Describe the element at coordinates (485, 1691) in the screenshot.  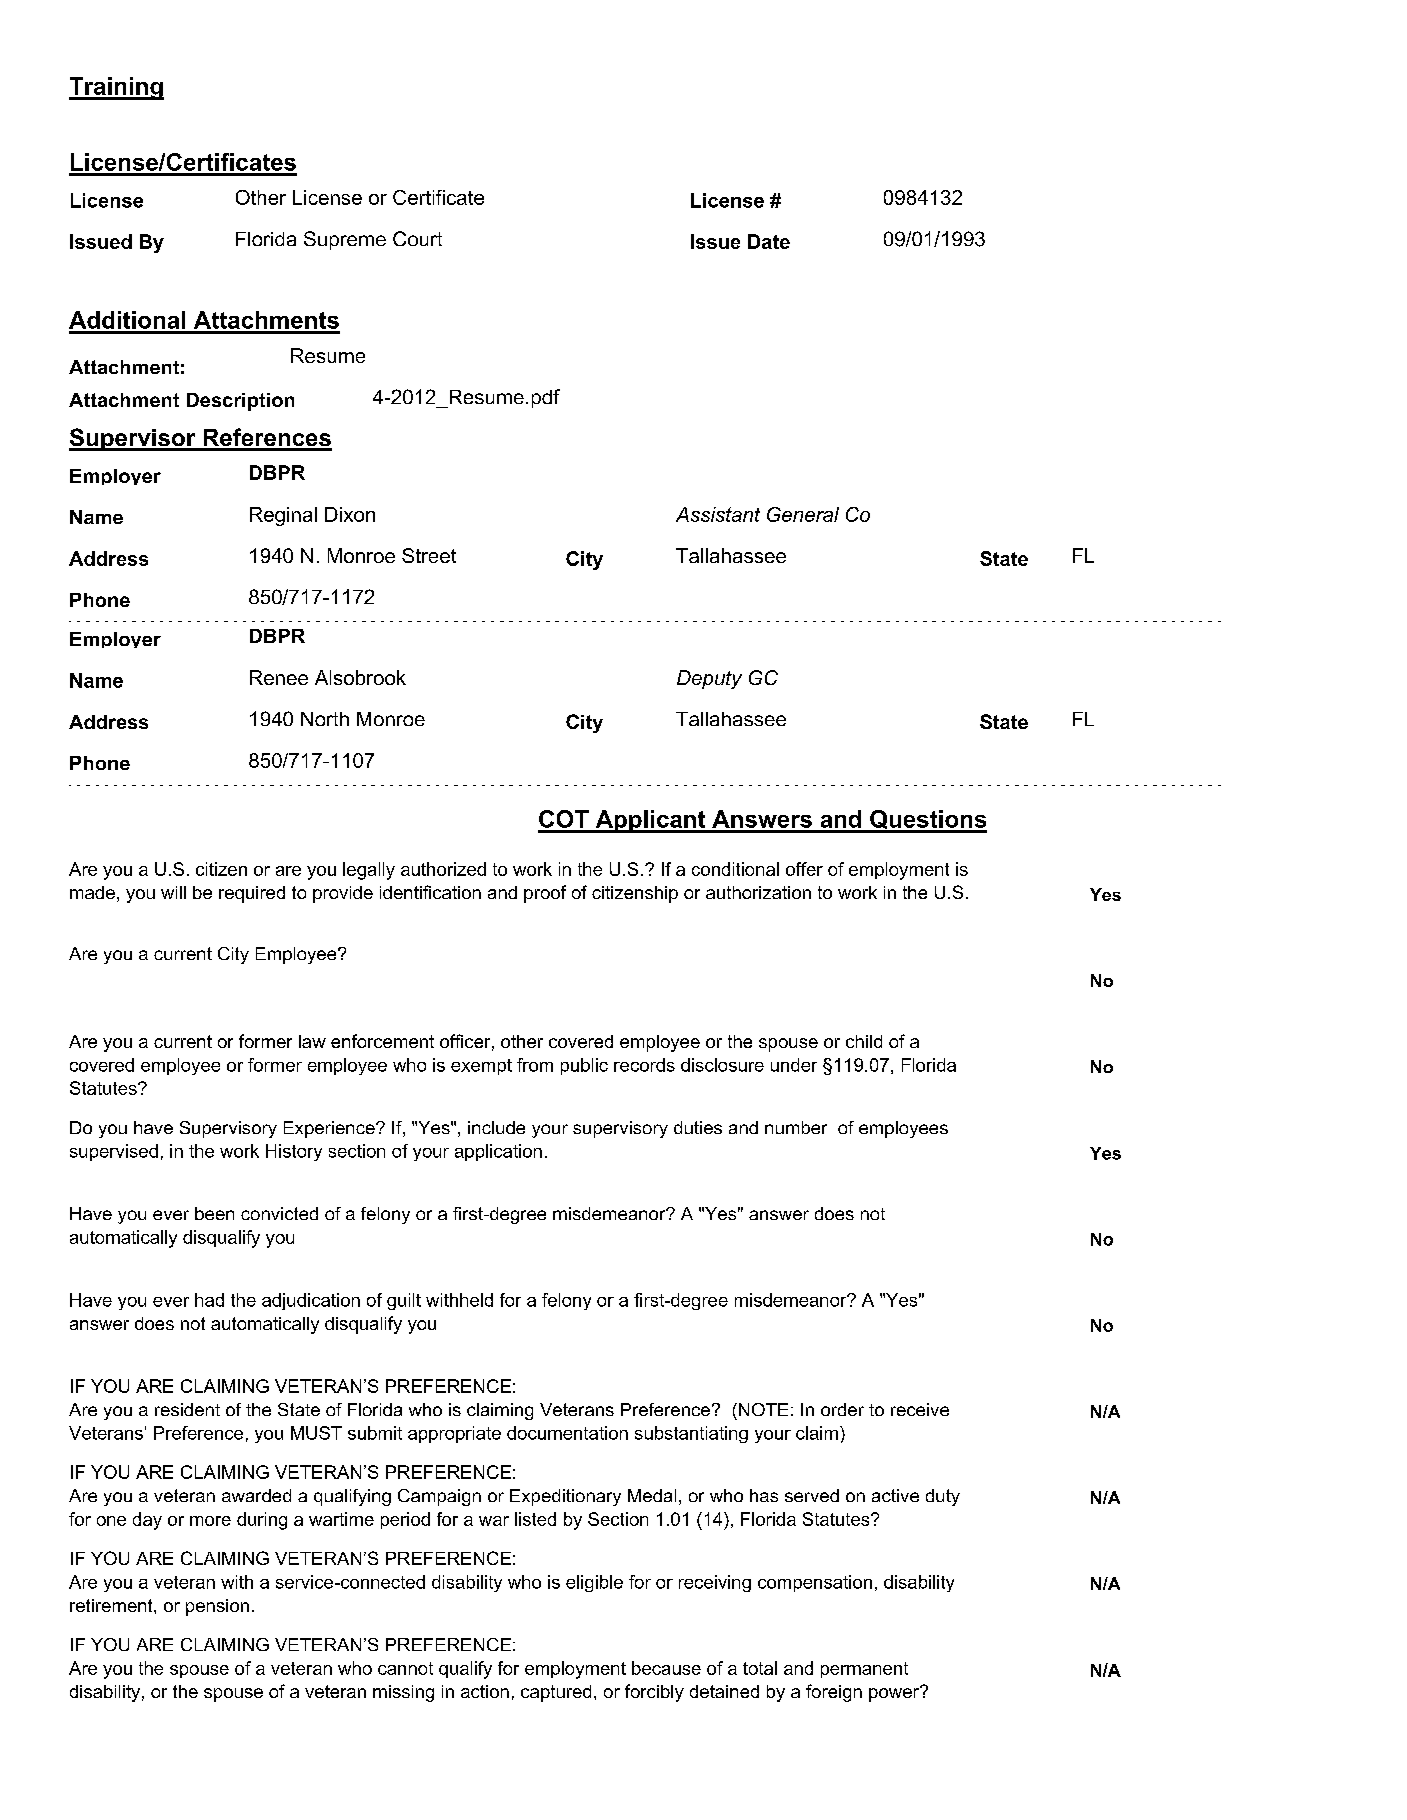
I see `action` at that location.
